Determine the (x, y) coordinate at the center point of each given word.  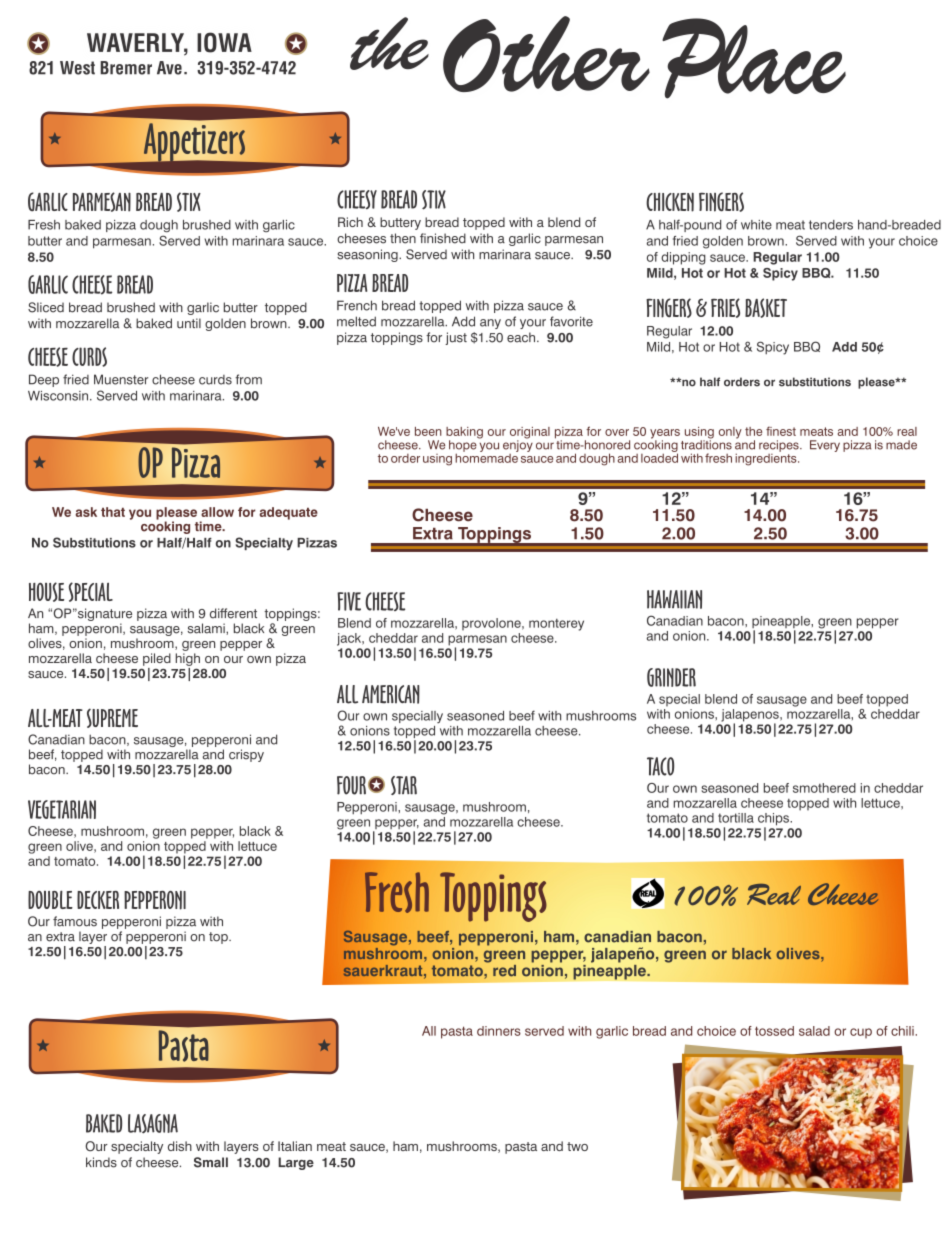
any (490, 324)
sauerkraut (384, 971)
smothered (824, 788)
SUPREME (112, 718)
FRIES (725, 308)
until (189, 323)
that (113, 512)
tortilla (736, 818)
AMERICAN (391, 694)
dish (180, 1146)
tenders (831, 225)
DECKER (98, 900)
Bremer (126, 68)
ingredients (767, 458)
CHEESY (357, 199)
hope (463, 447)
